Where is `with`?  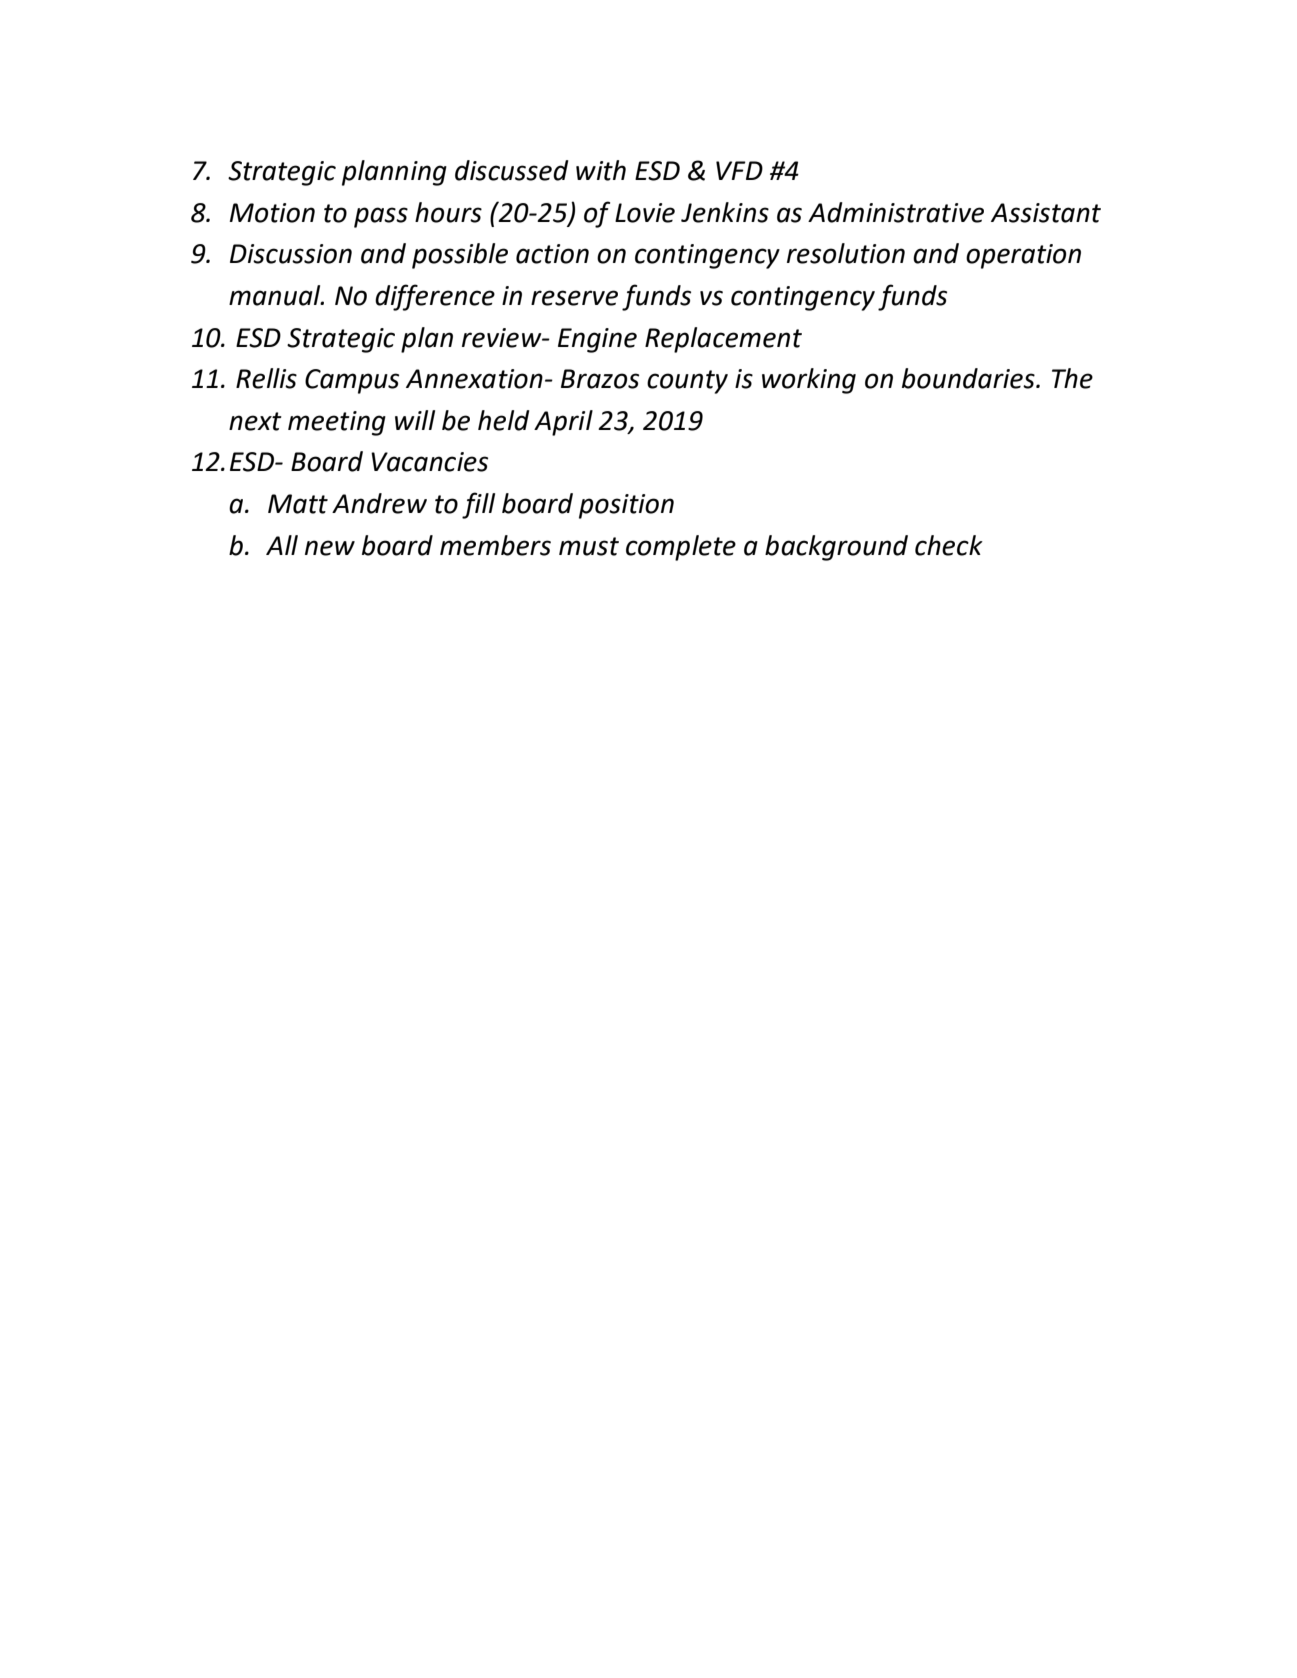 with is located at coordinates (601, 170).
